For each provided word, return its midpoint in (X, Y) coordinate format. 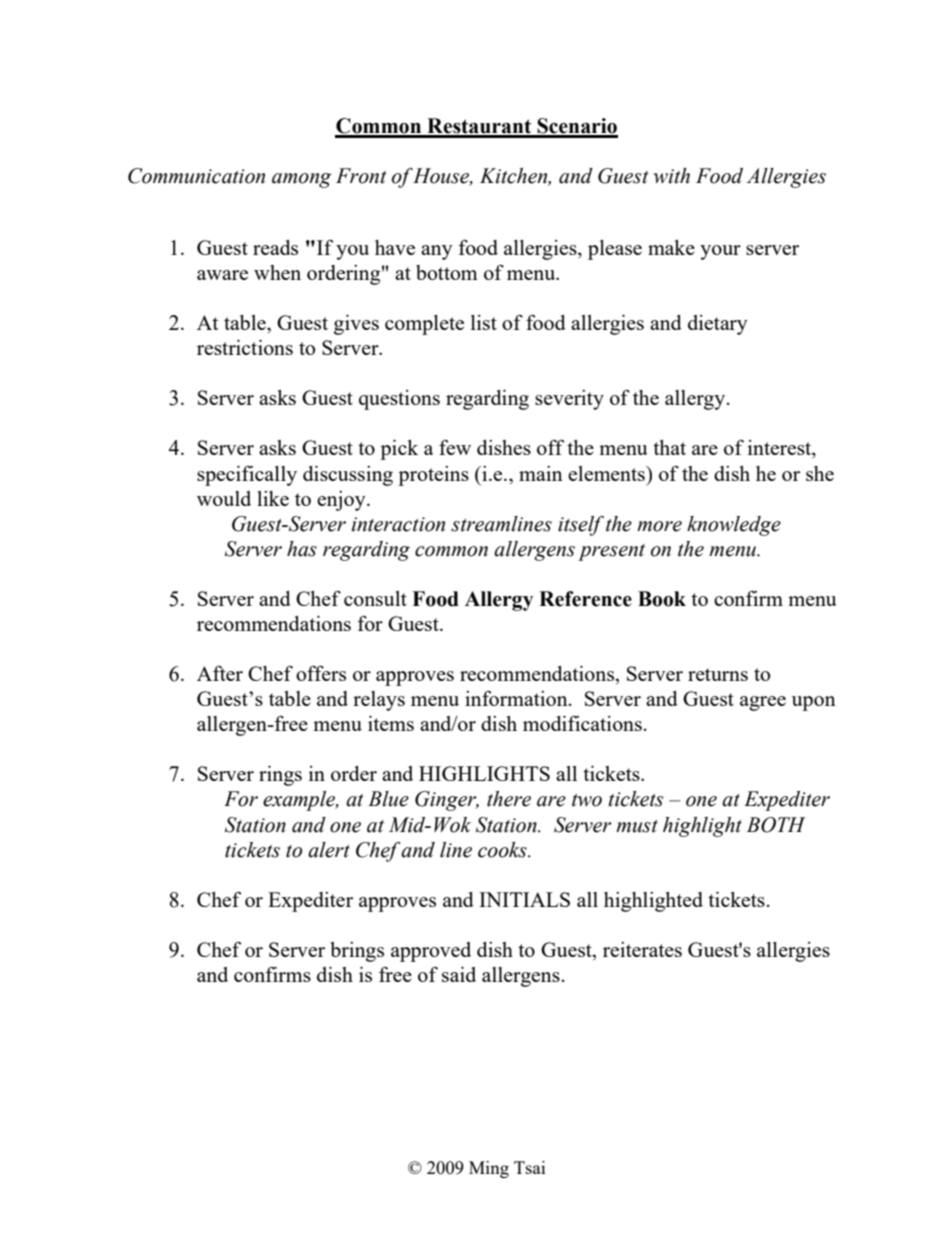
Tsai (529, 1167)
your (720, 252)
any (437, 252)
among (302, 180)
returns (718, 674)
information (517, 698)
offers (321, 673)
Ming (489, 1169)
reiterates (642, 949)
